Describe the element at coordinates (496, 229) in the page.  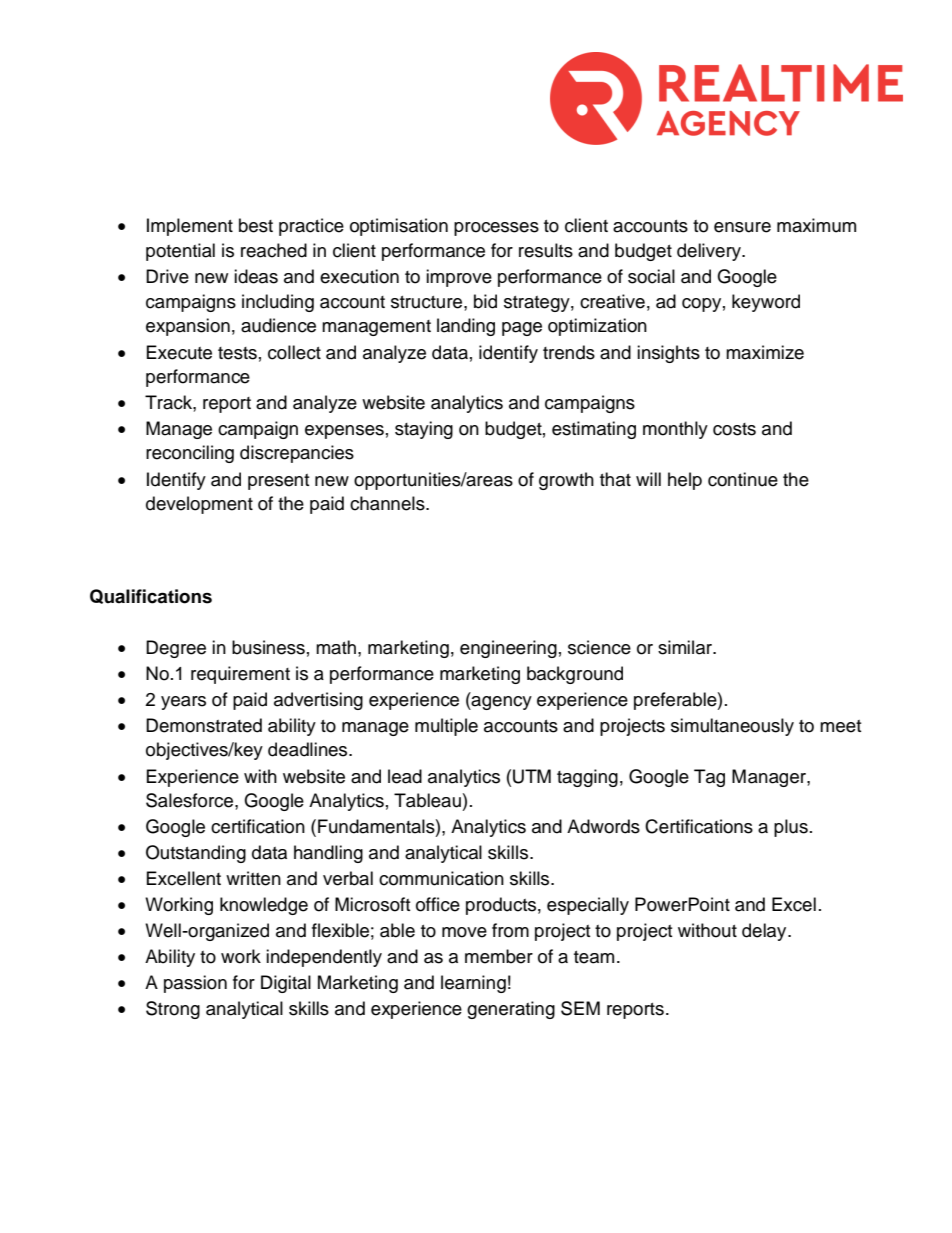
I see `processes` at that location.
